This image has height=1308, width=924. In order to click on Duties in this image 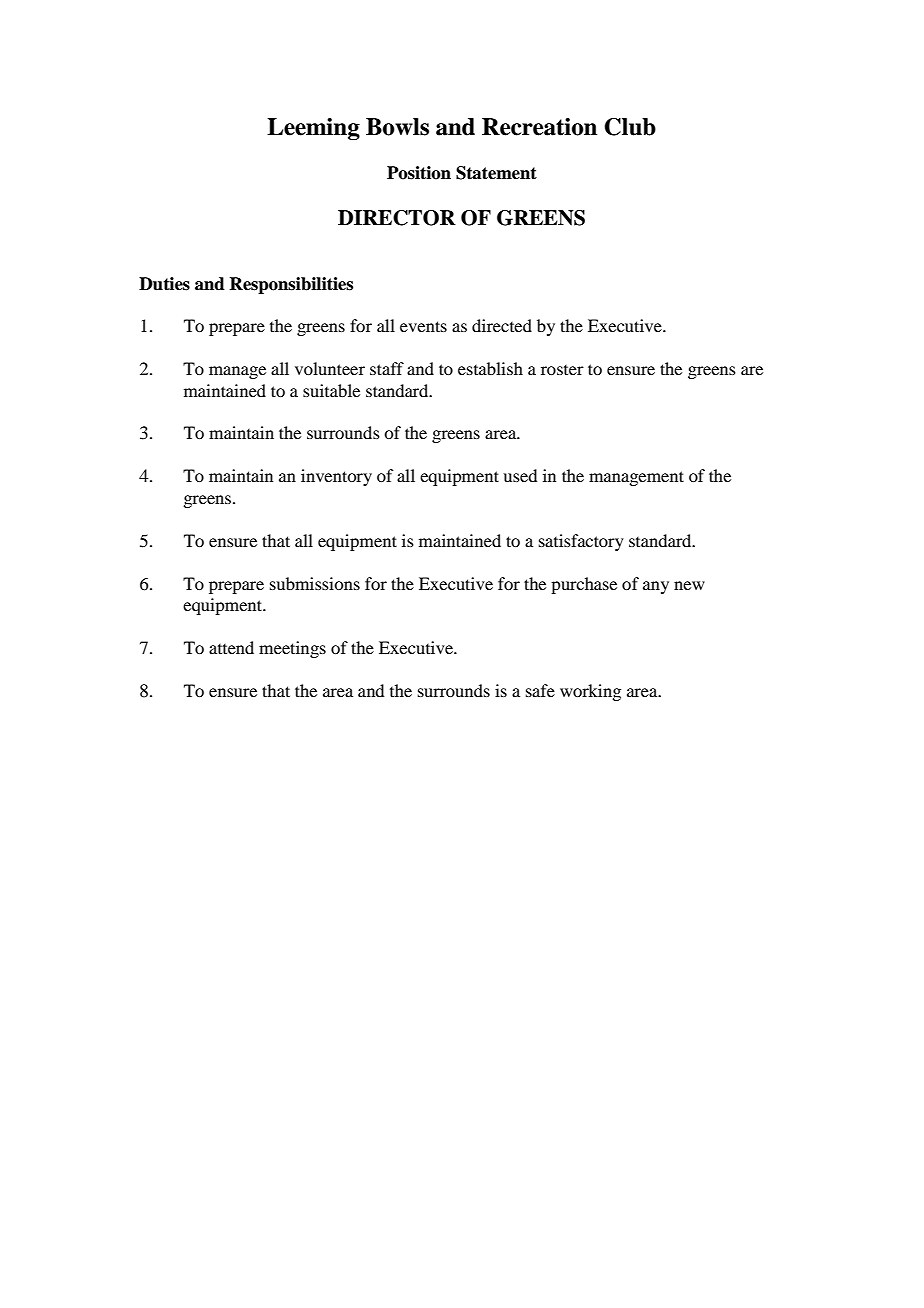, I will do `click(164, 284)`.
